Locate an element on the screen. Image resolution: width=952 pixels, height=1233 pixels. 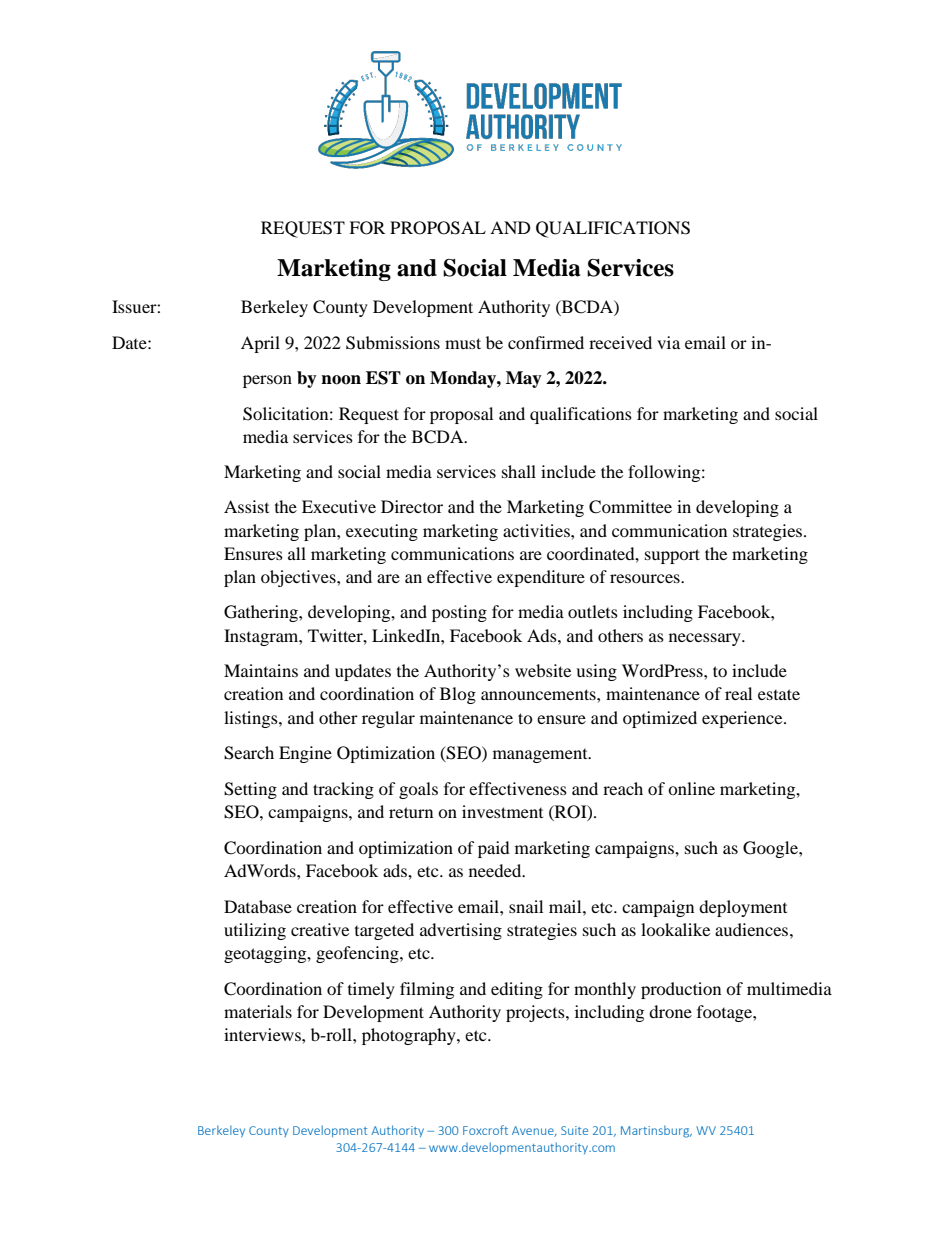
necessary is located at coordinates (706, 639).
